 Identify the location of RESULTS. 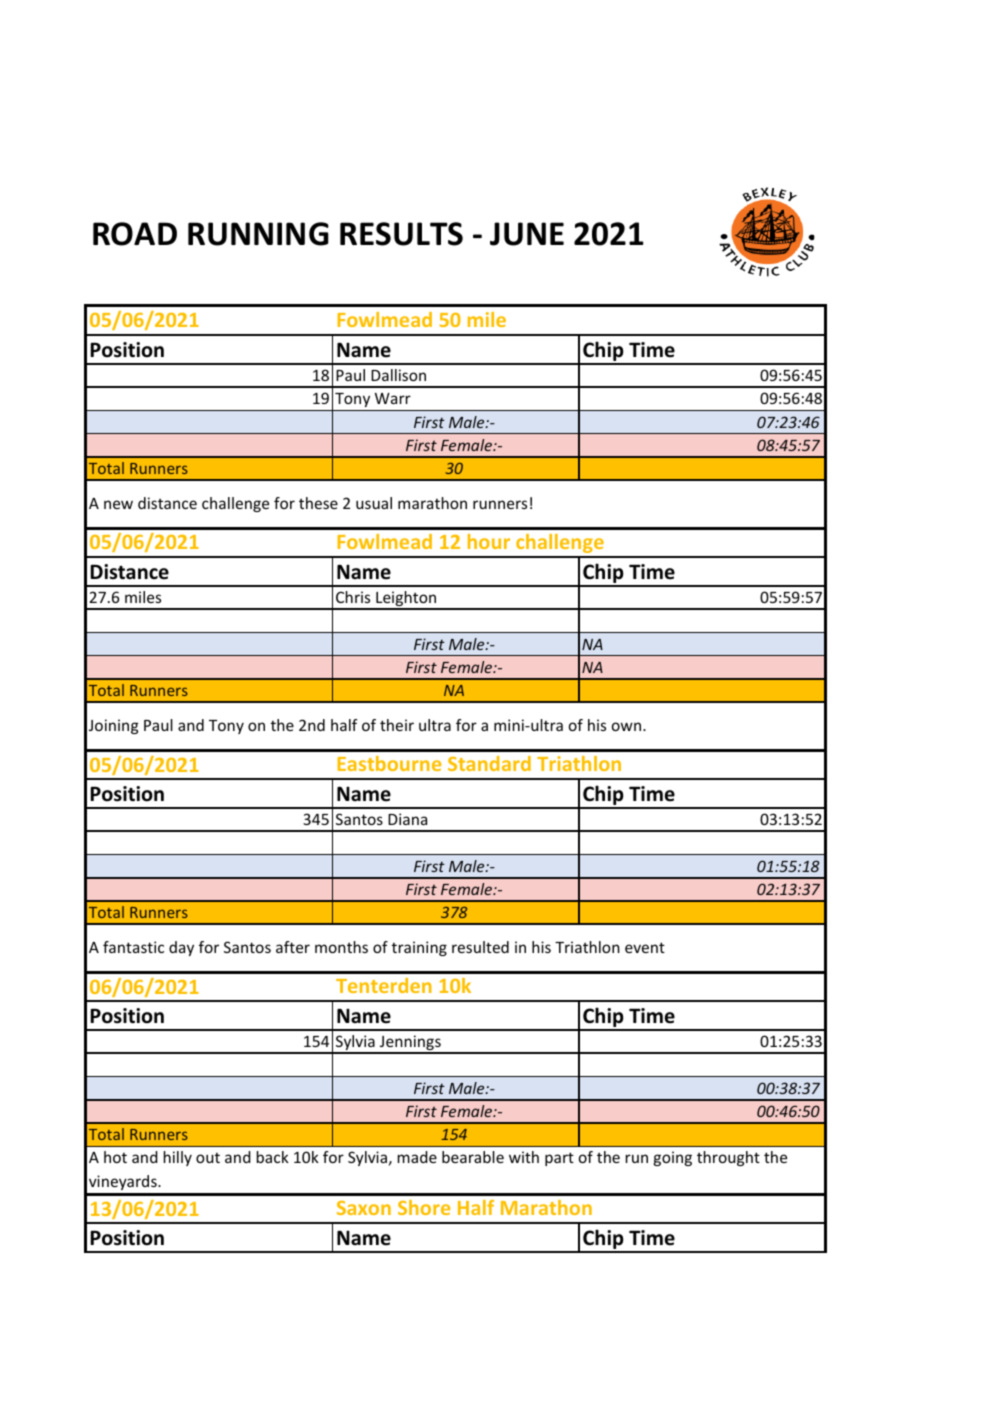
(401, 234).
